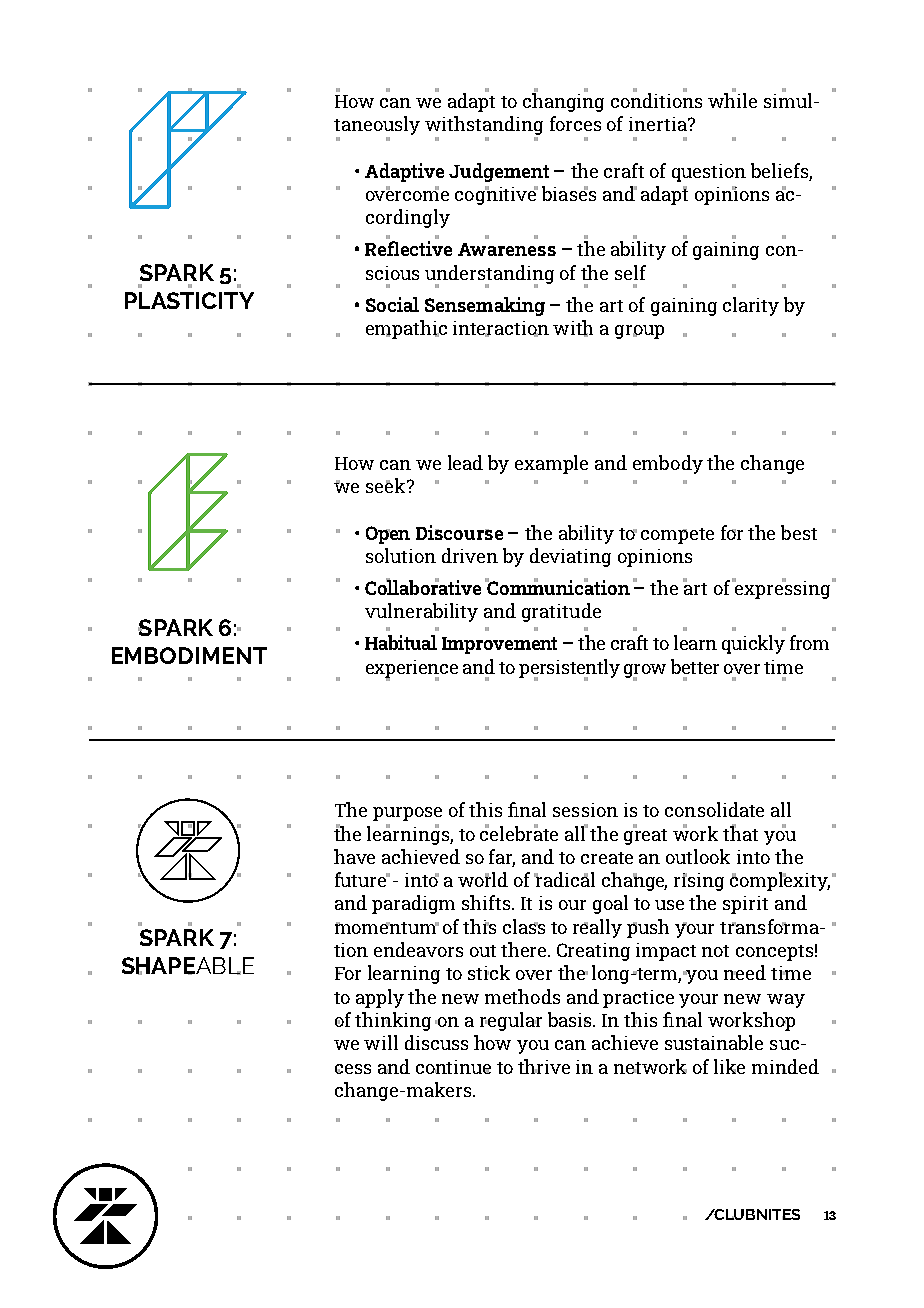  What do you see at coordinates (189, 655) in the screenshot?
I see `EMBODIMENT` at bounding box center [189, 655].
